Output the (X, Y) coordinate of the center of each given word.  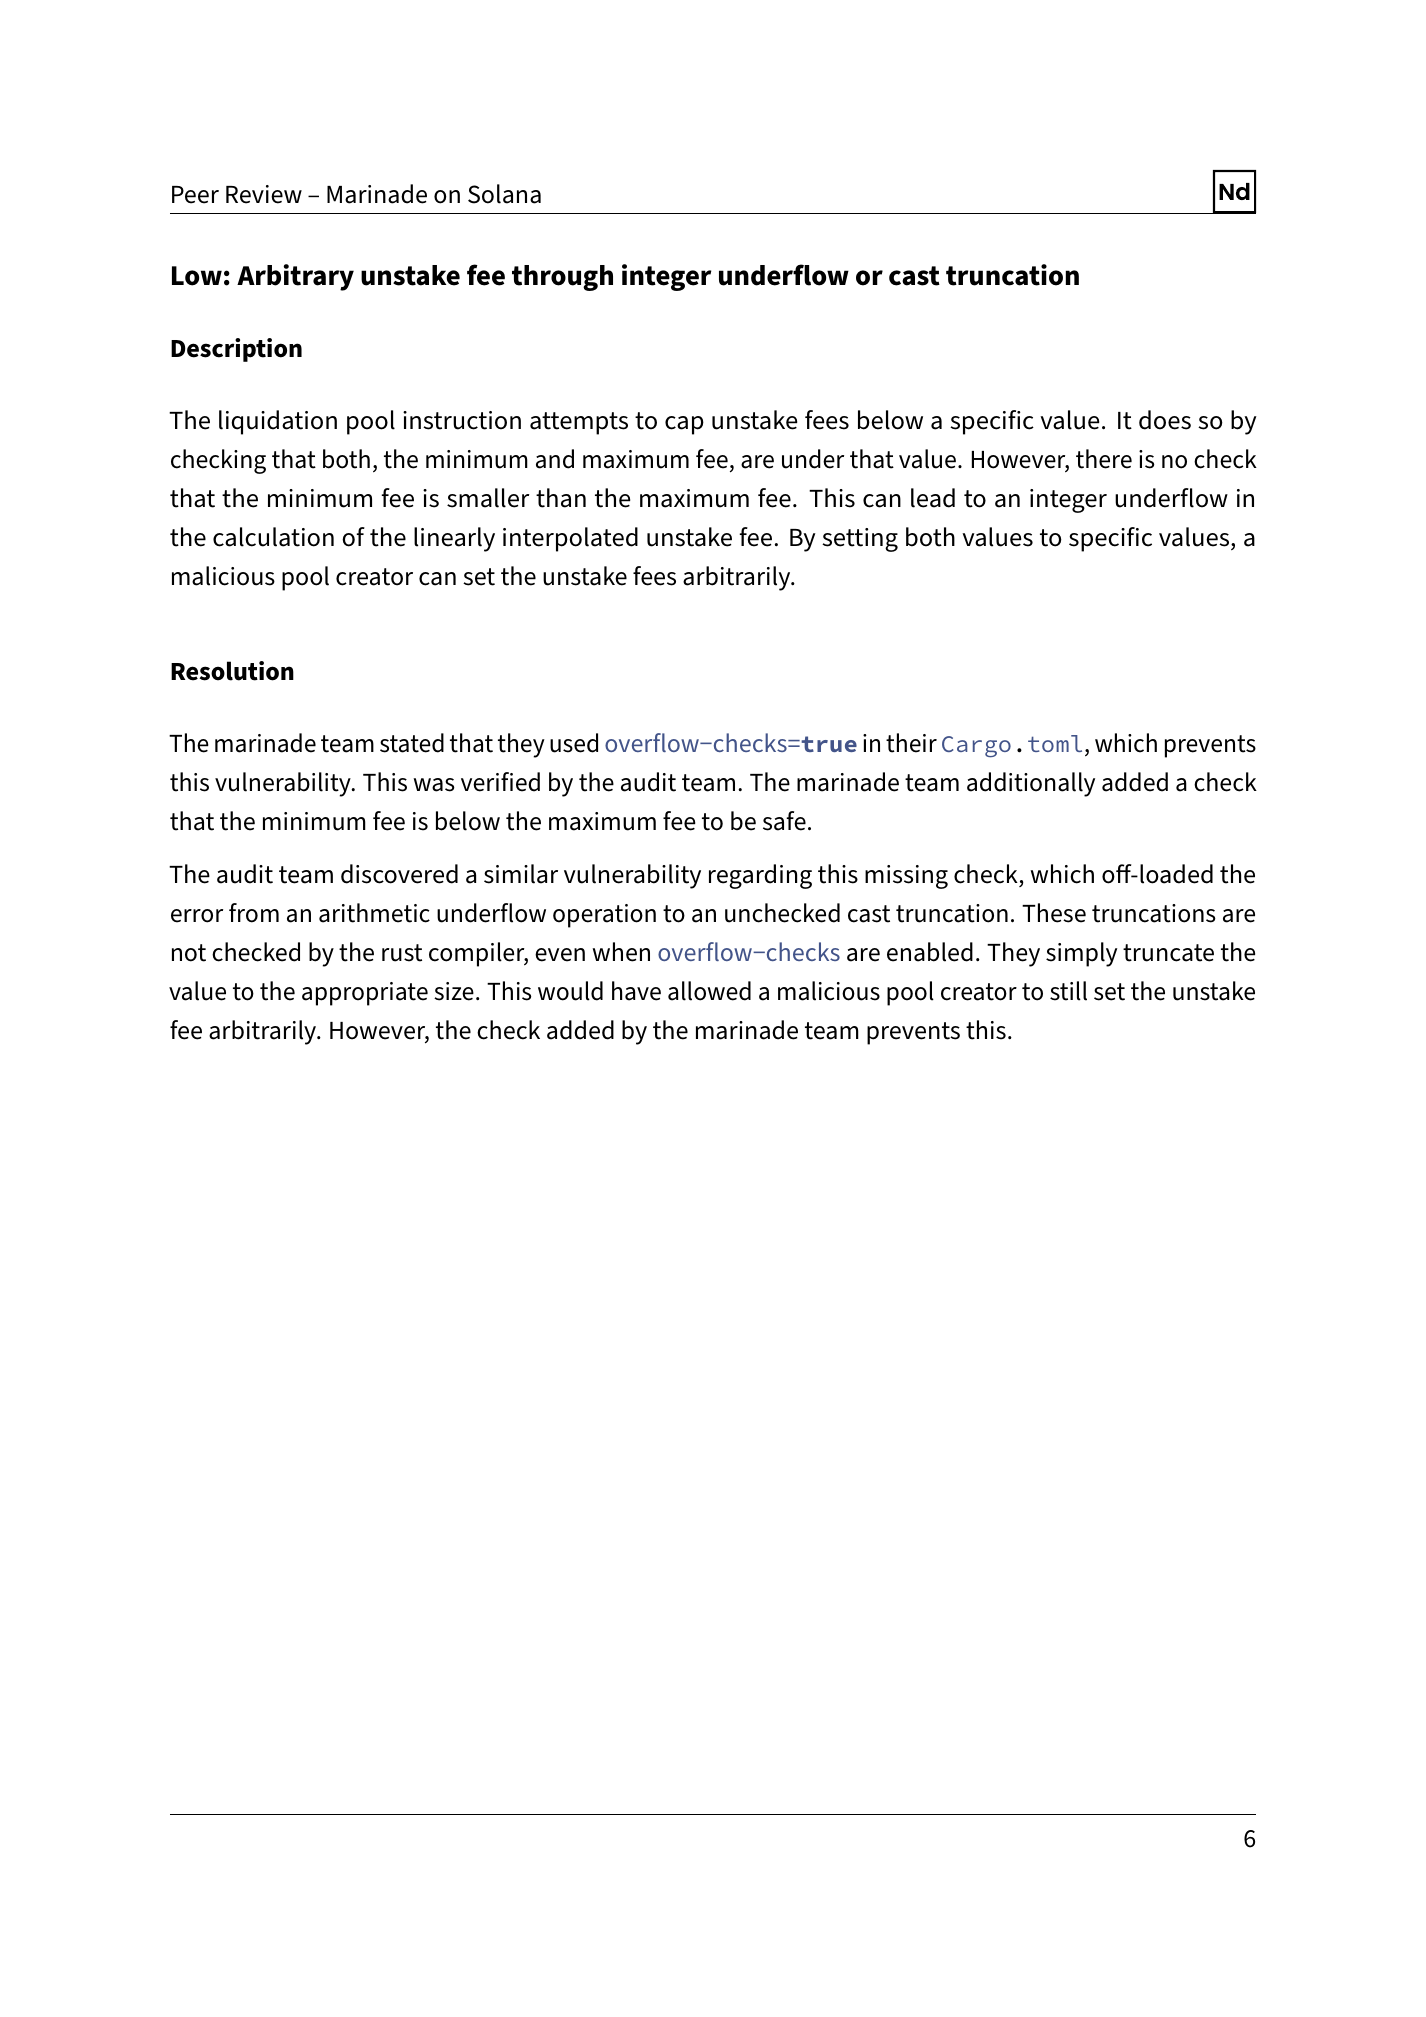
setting (860, 540)
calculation (273, 537)
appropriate (365, 994)
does (1165, 420)
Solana (504, 194)
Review (264, 194)
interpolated (570, 539)
